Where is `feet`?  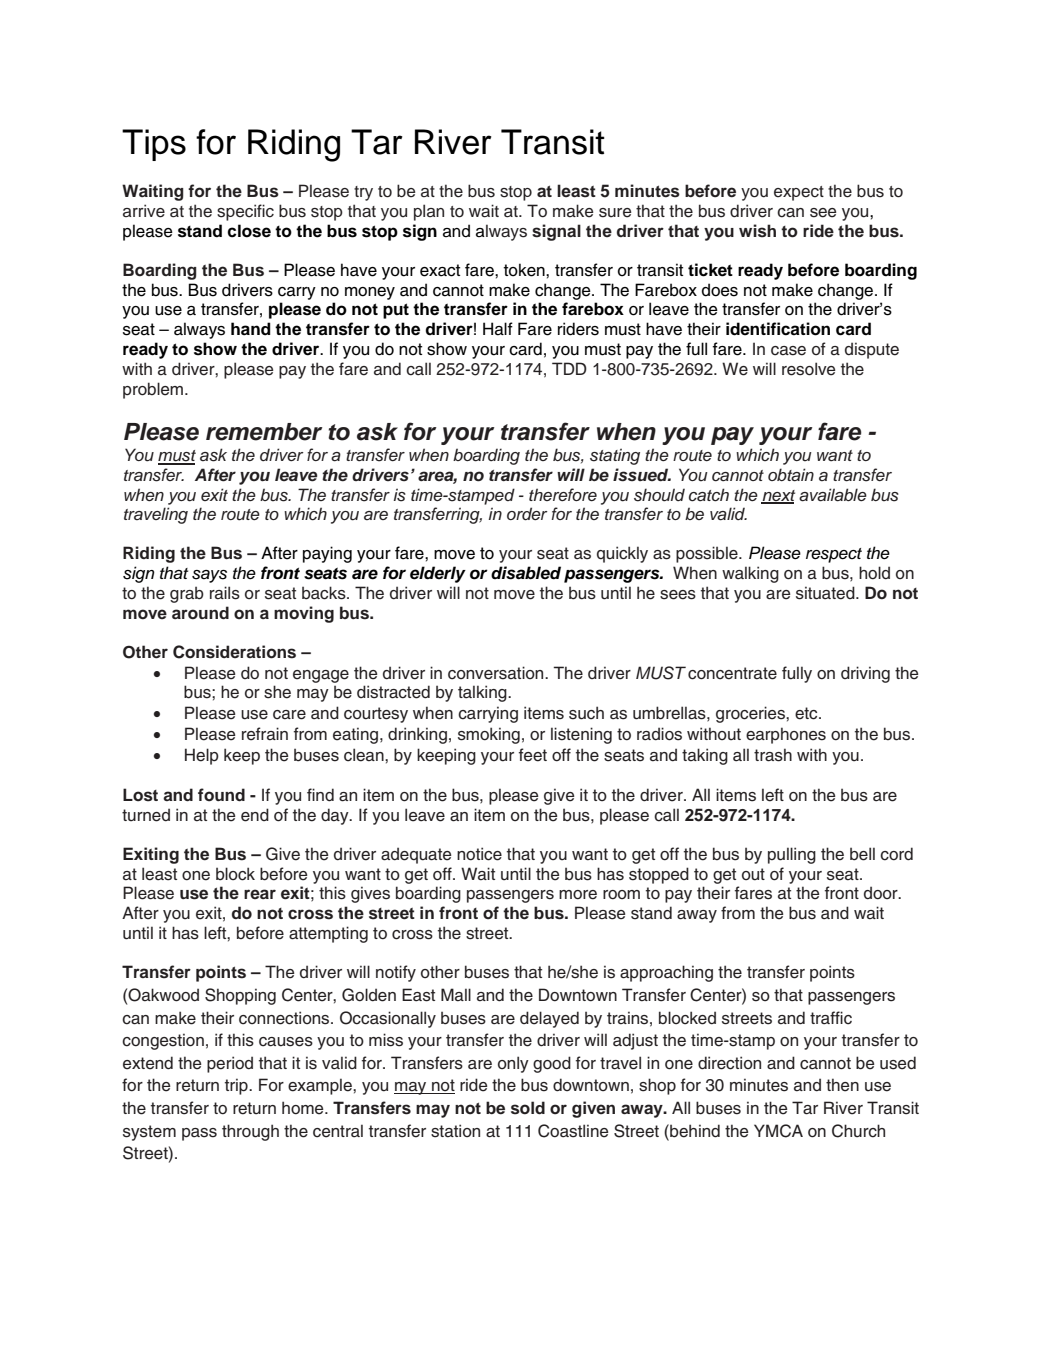
feet is located at coordinates (533, 755).
